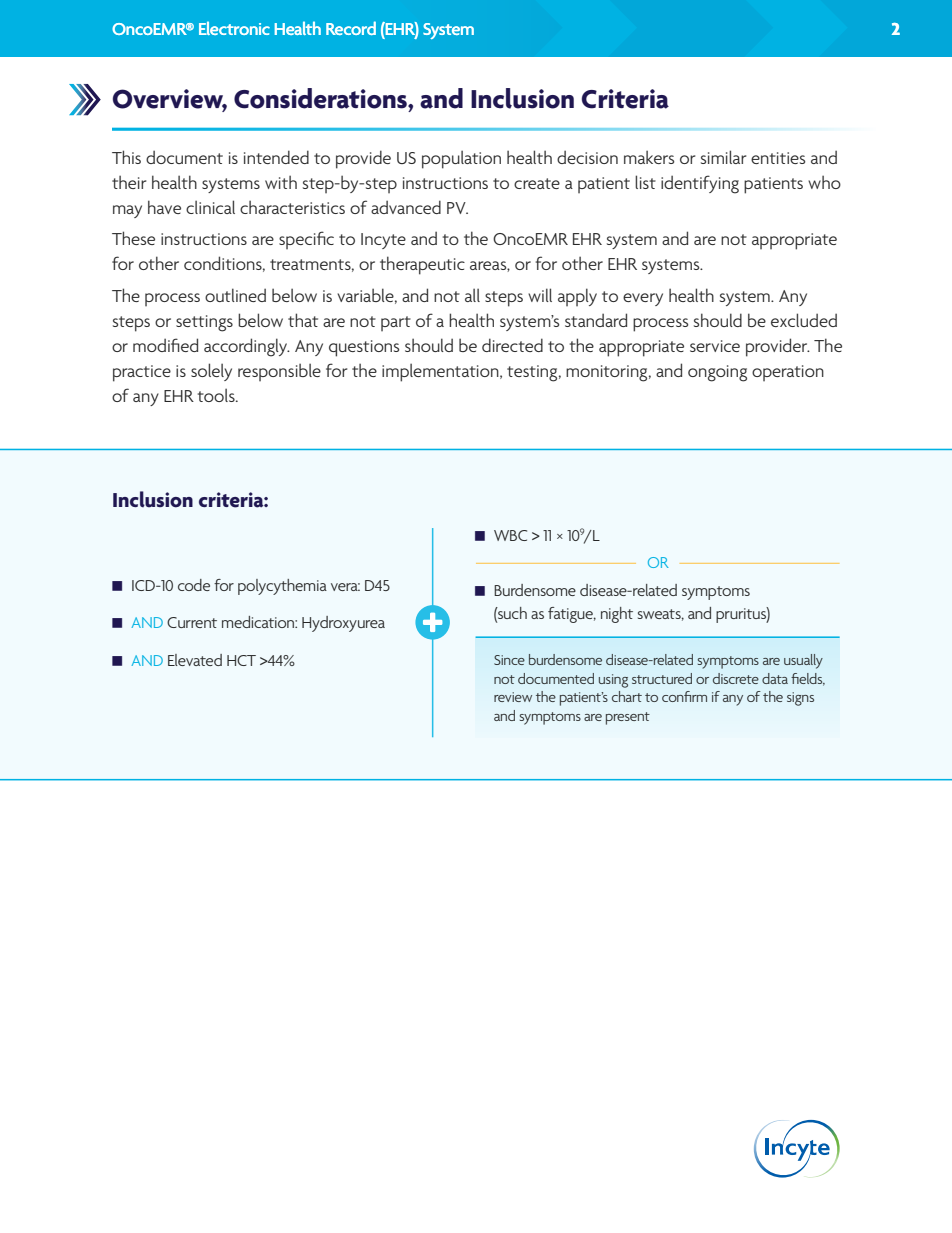 The width and height of the screenshot is (952, 1233). Describe the element at coordinates (204, 323) in the screenshot. I see `settings` at that location.
